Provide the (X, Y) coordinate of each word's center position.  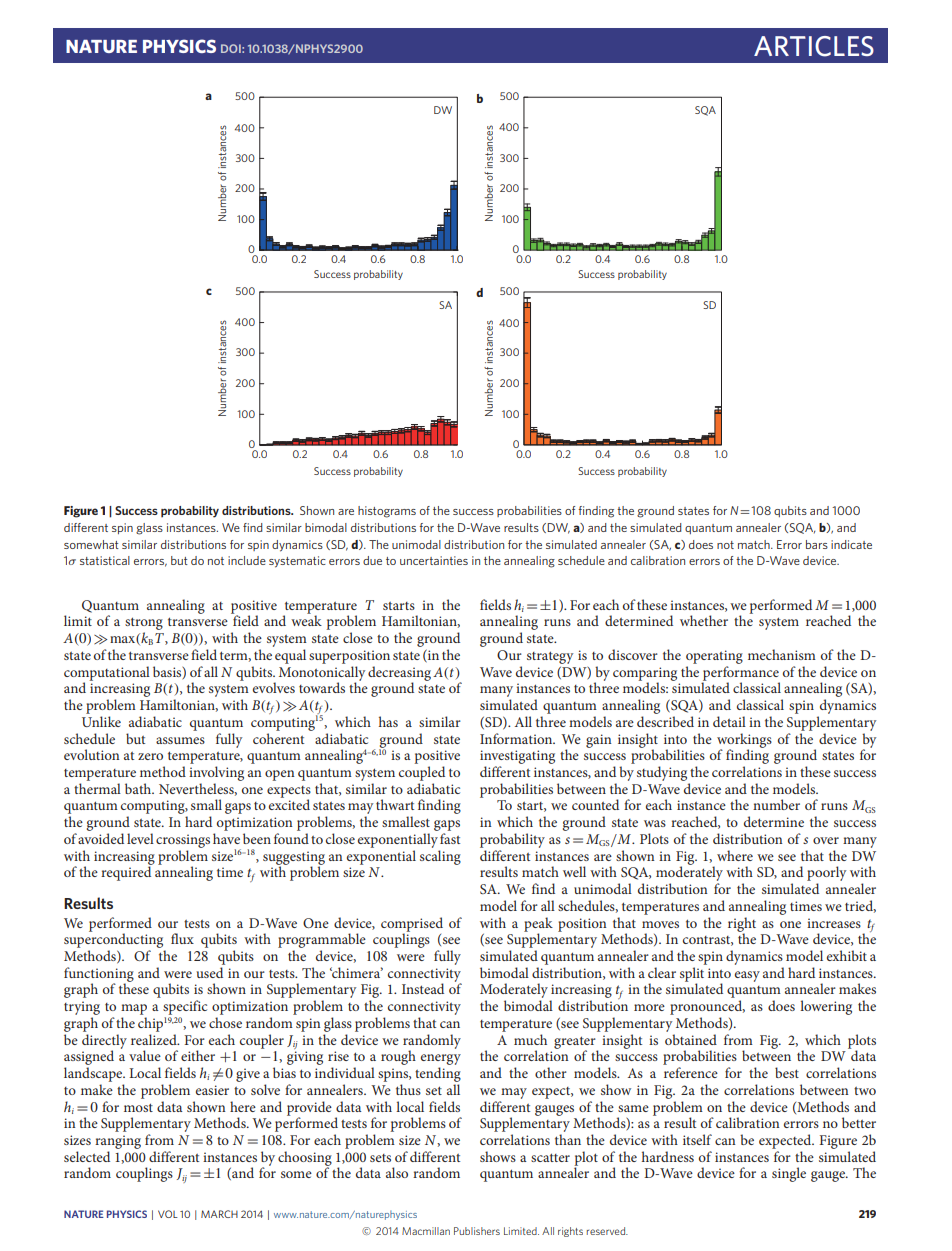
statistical (105, 560)
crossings (183, 841)
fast (450, 838)
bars (817, 544)
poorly (826, 875)
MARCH (219, 1214)
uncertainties (434, 560)
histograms (387, 512)
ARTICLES (814, 46)
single (789, 1174)
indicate (851, 544)
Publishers (477, 1231)
